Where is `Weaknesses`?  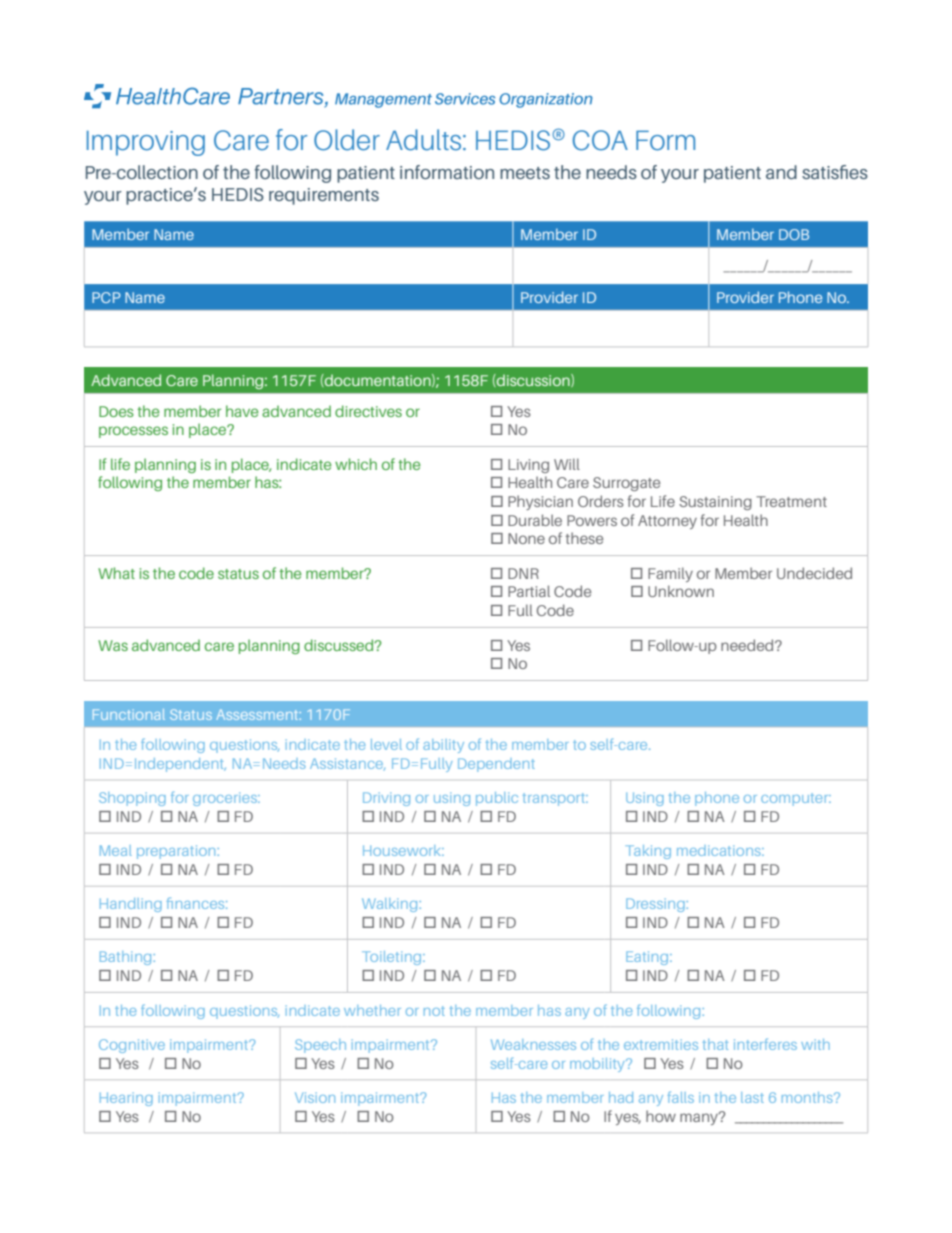
Weaknesses is located at coordinates (533, 1044).
